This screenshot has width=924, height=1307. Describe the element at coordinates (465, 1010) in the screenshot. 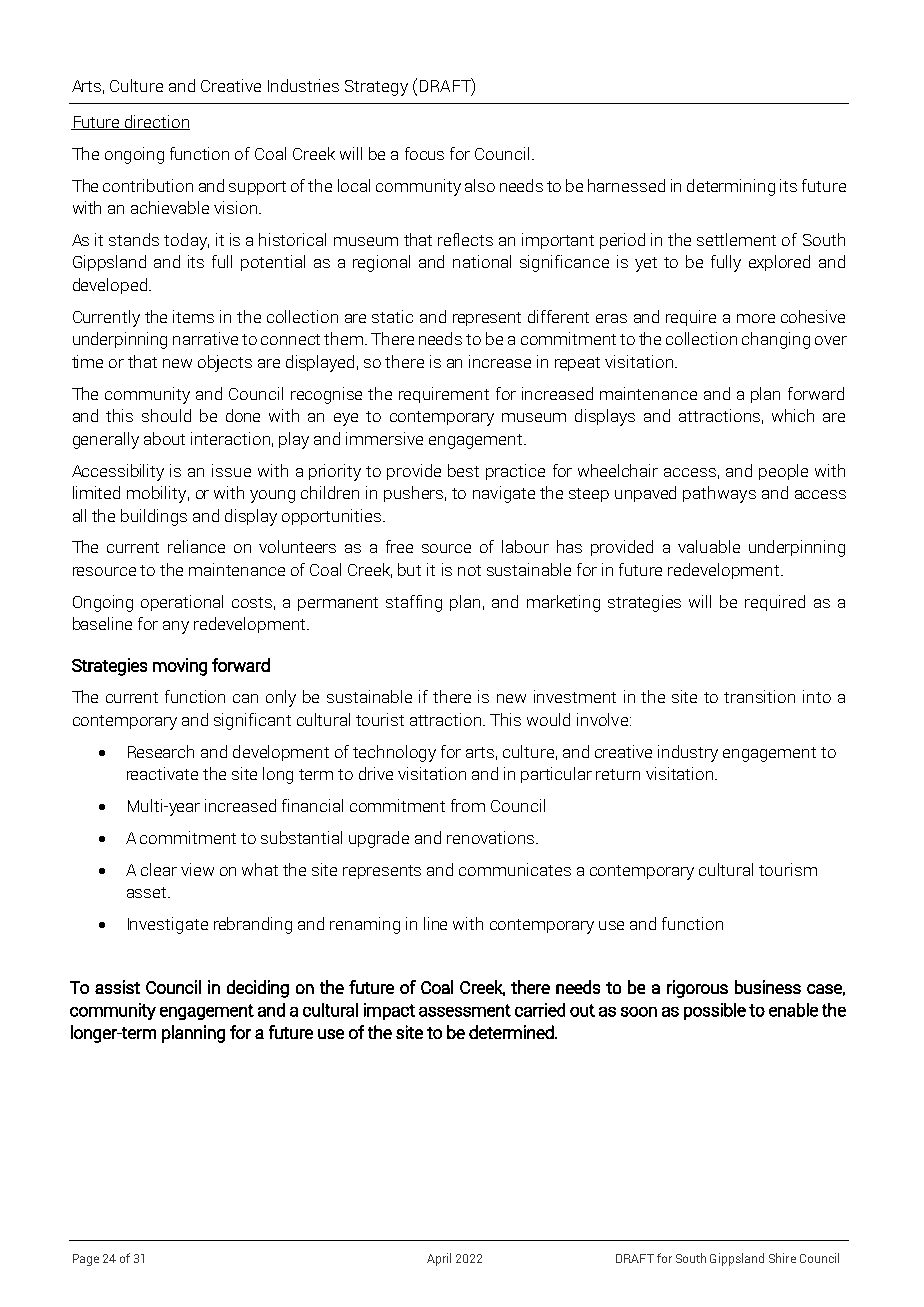

I see `assessment` at that location.
